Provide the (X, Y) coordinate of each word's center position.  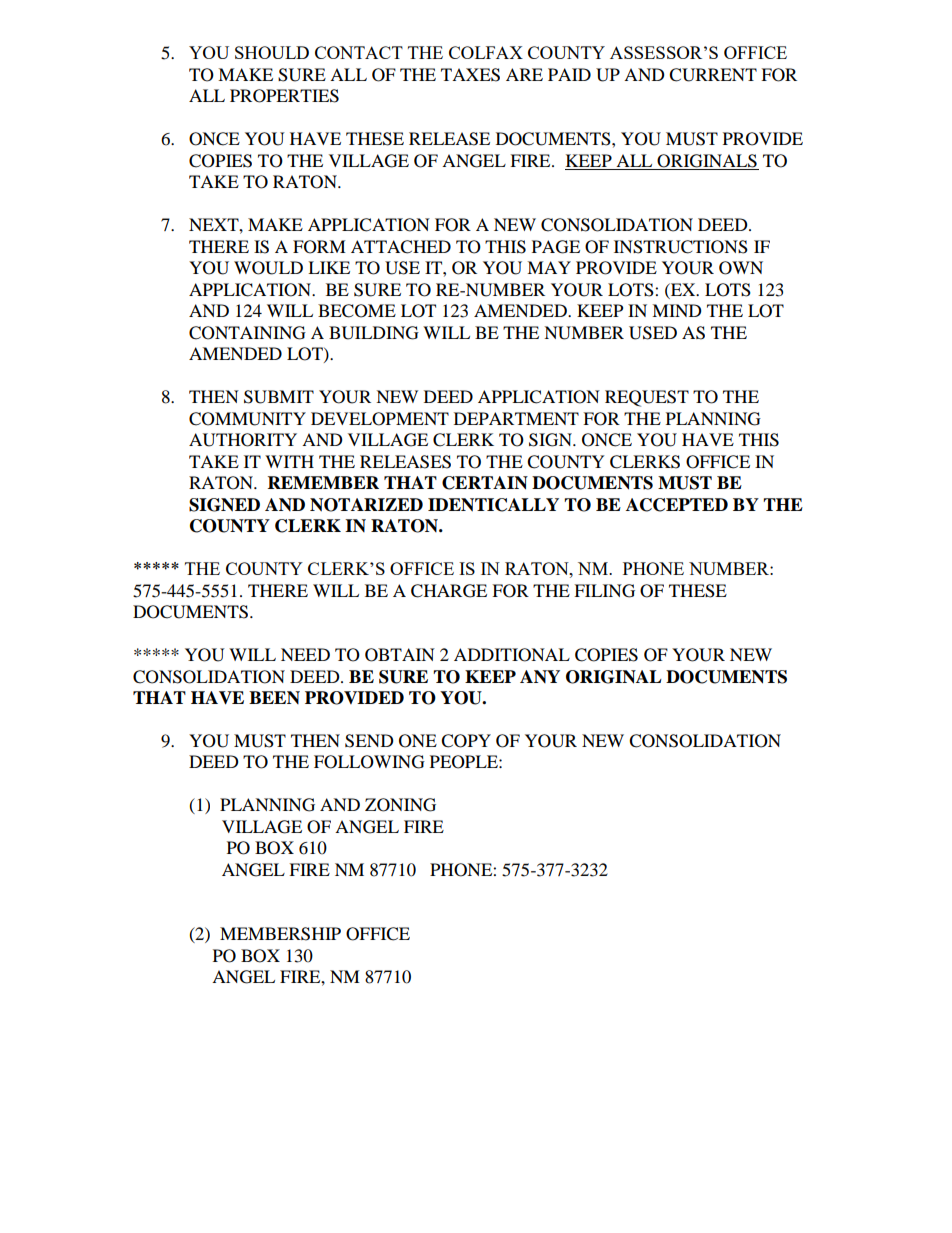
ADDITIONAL (512, 655)
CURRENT (713, 75)
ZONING (400, 805)
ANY (540, 676)
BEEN (274, 697)
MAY (549, 267)
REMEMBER (323, 482)
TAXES (470, 75)
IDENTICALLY (493, 505)
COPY (466, 741)
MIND (677, 310)
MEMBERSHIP (280, 934)
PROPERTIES (284, 96)
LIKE (329, 267)
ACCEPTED (677, 505)
